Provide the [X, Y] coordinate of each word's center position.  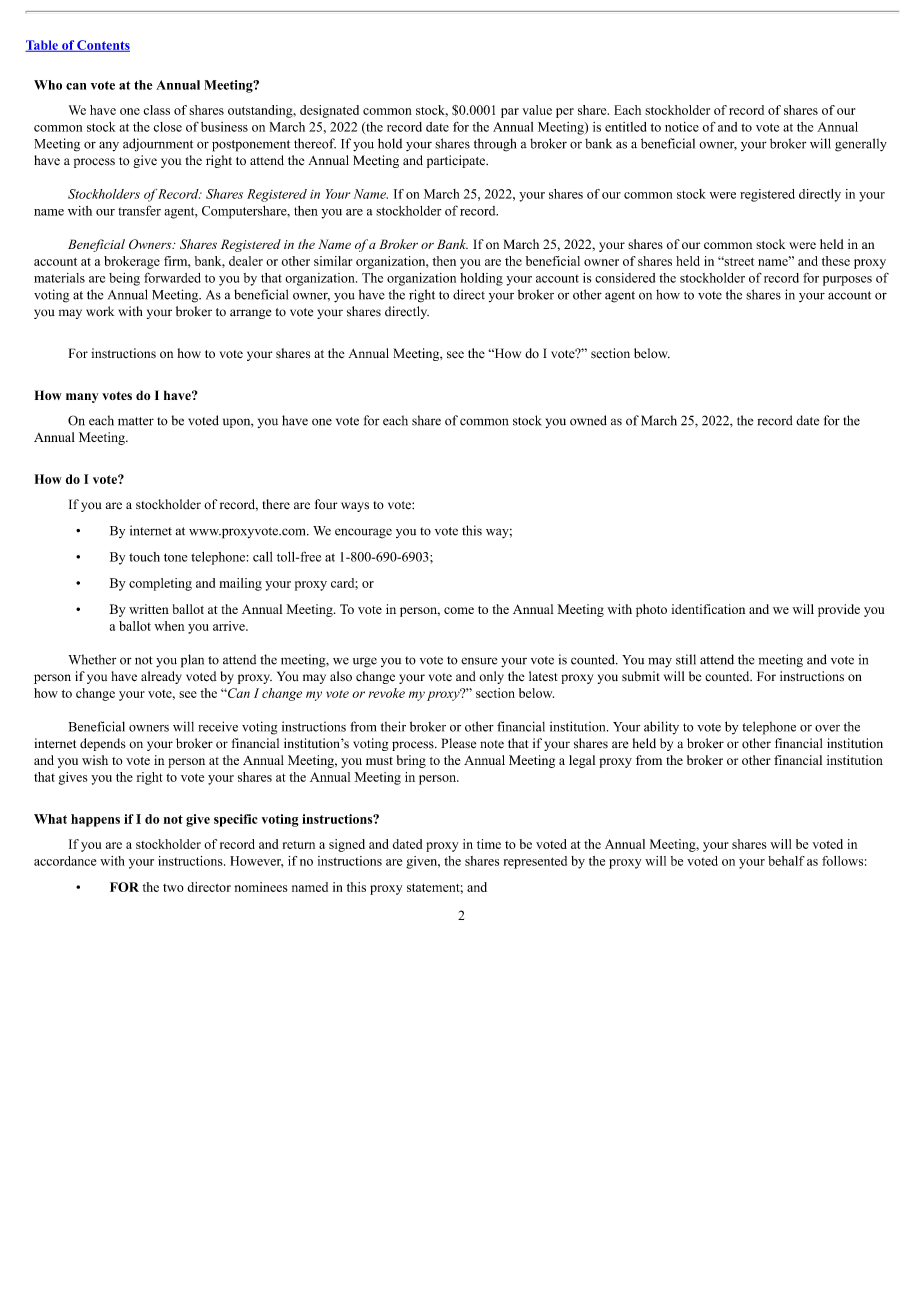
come [459, 610]
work [100, 311]
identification [708, 609]
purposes [847, 281]
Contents [102, 46]
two [173, 888]
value [537, 110]
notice [682, 127]
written [149, 609]
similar [333, 261]
